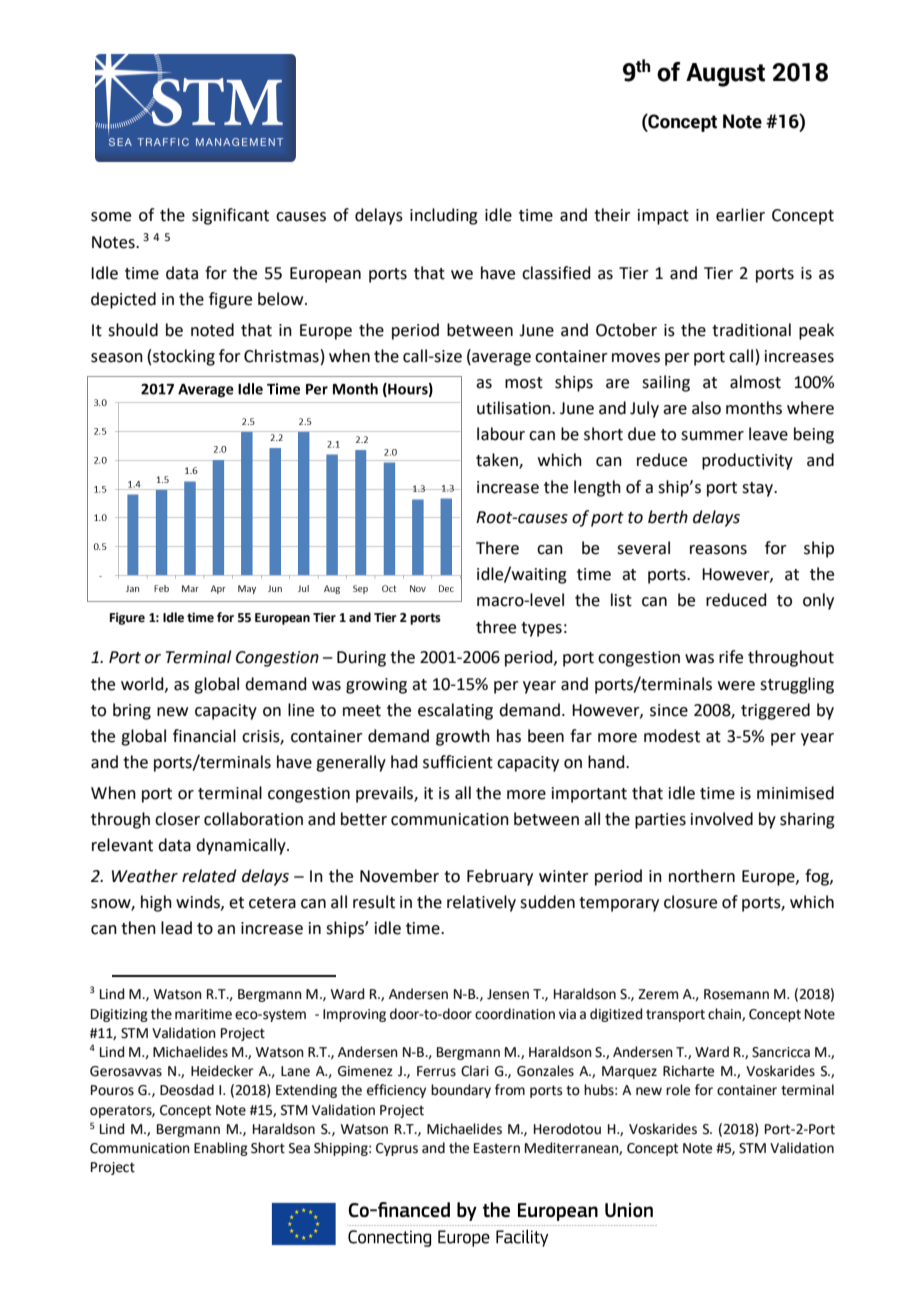  Describe the element at coordinates (143, 684) in the screenshot. I see `world` at that location.
